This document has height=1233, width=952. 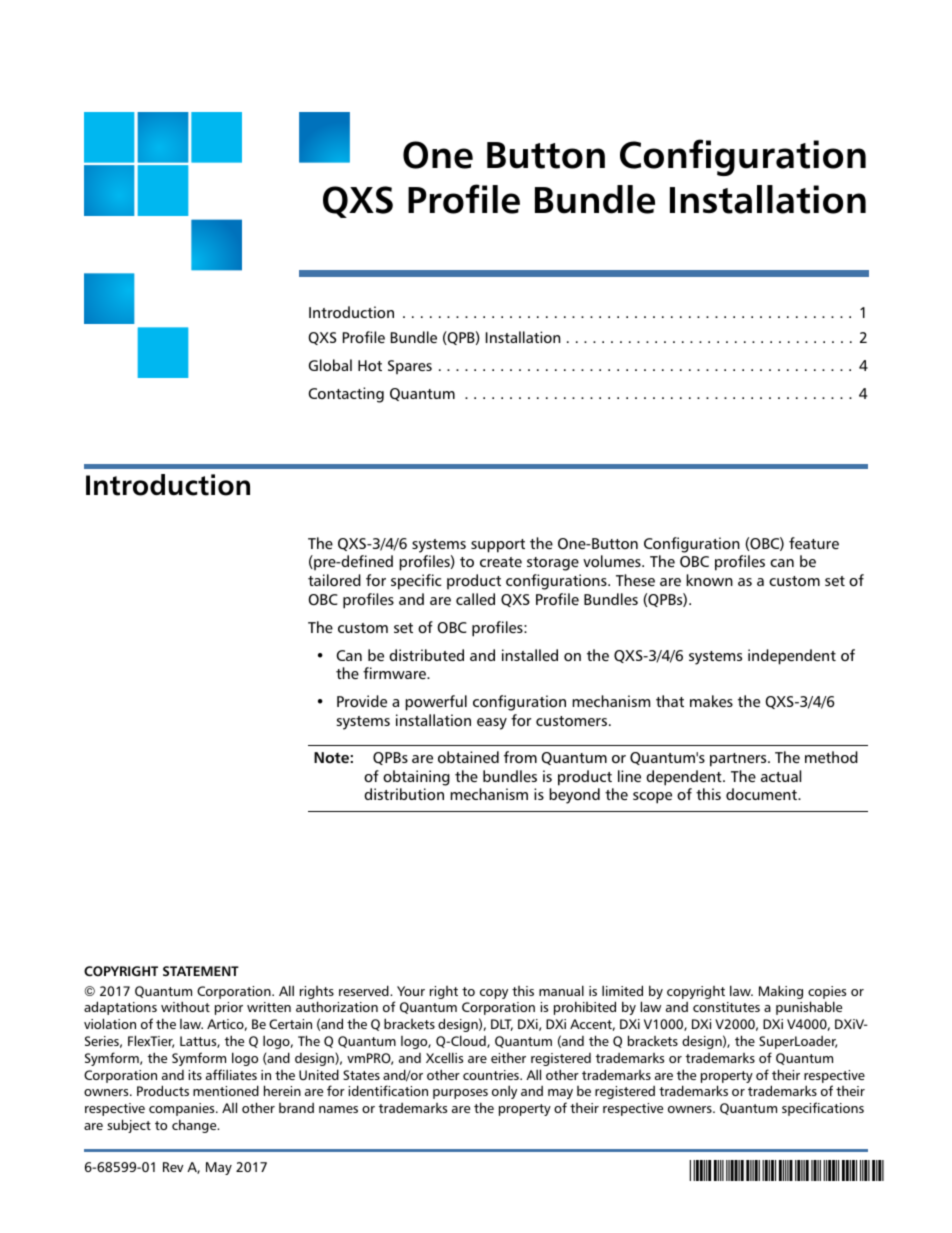 I want to click on Your, so click(x=411, y=991).
